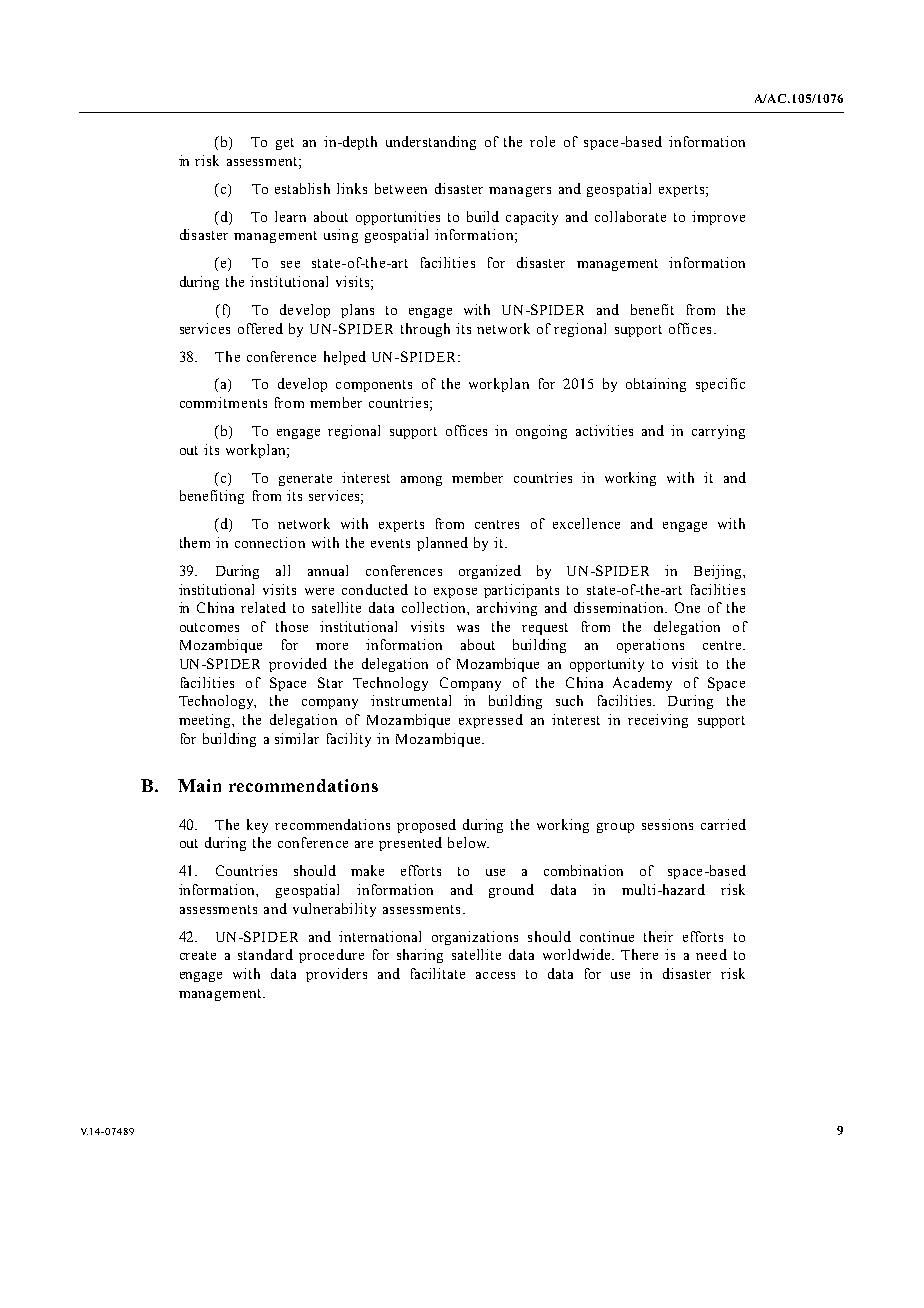  Describe the element at coordinates (642, 684) in the screenshot. I see `Academy` at that location.
